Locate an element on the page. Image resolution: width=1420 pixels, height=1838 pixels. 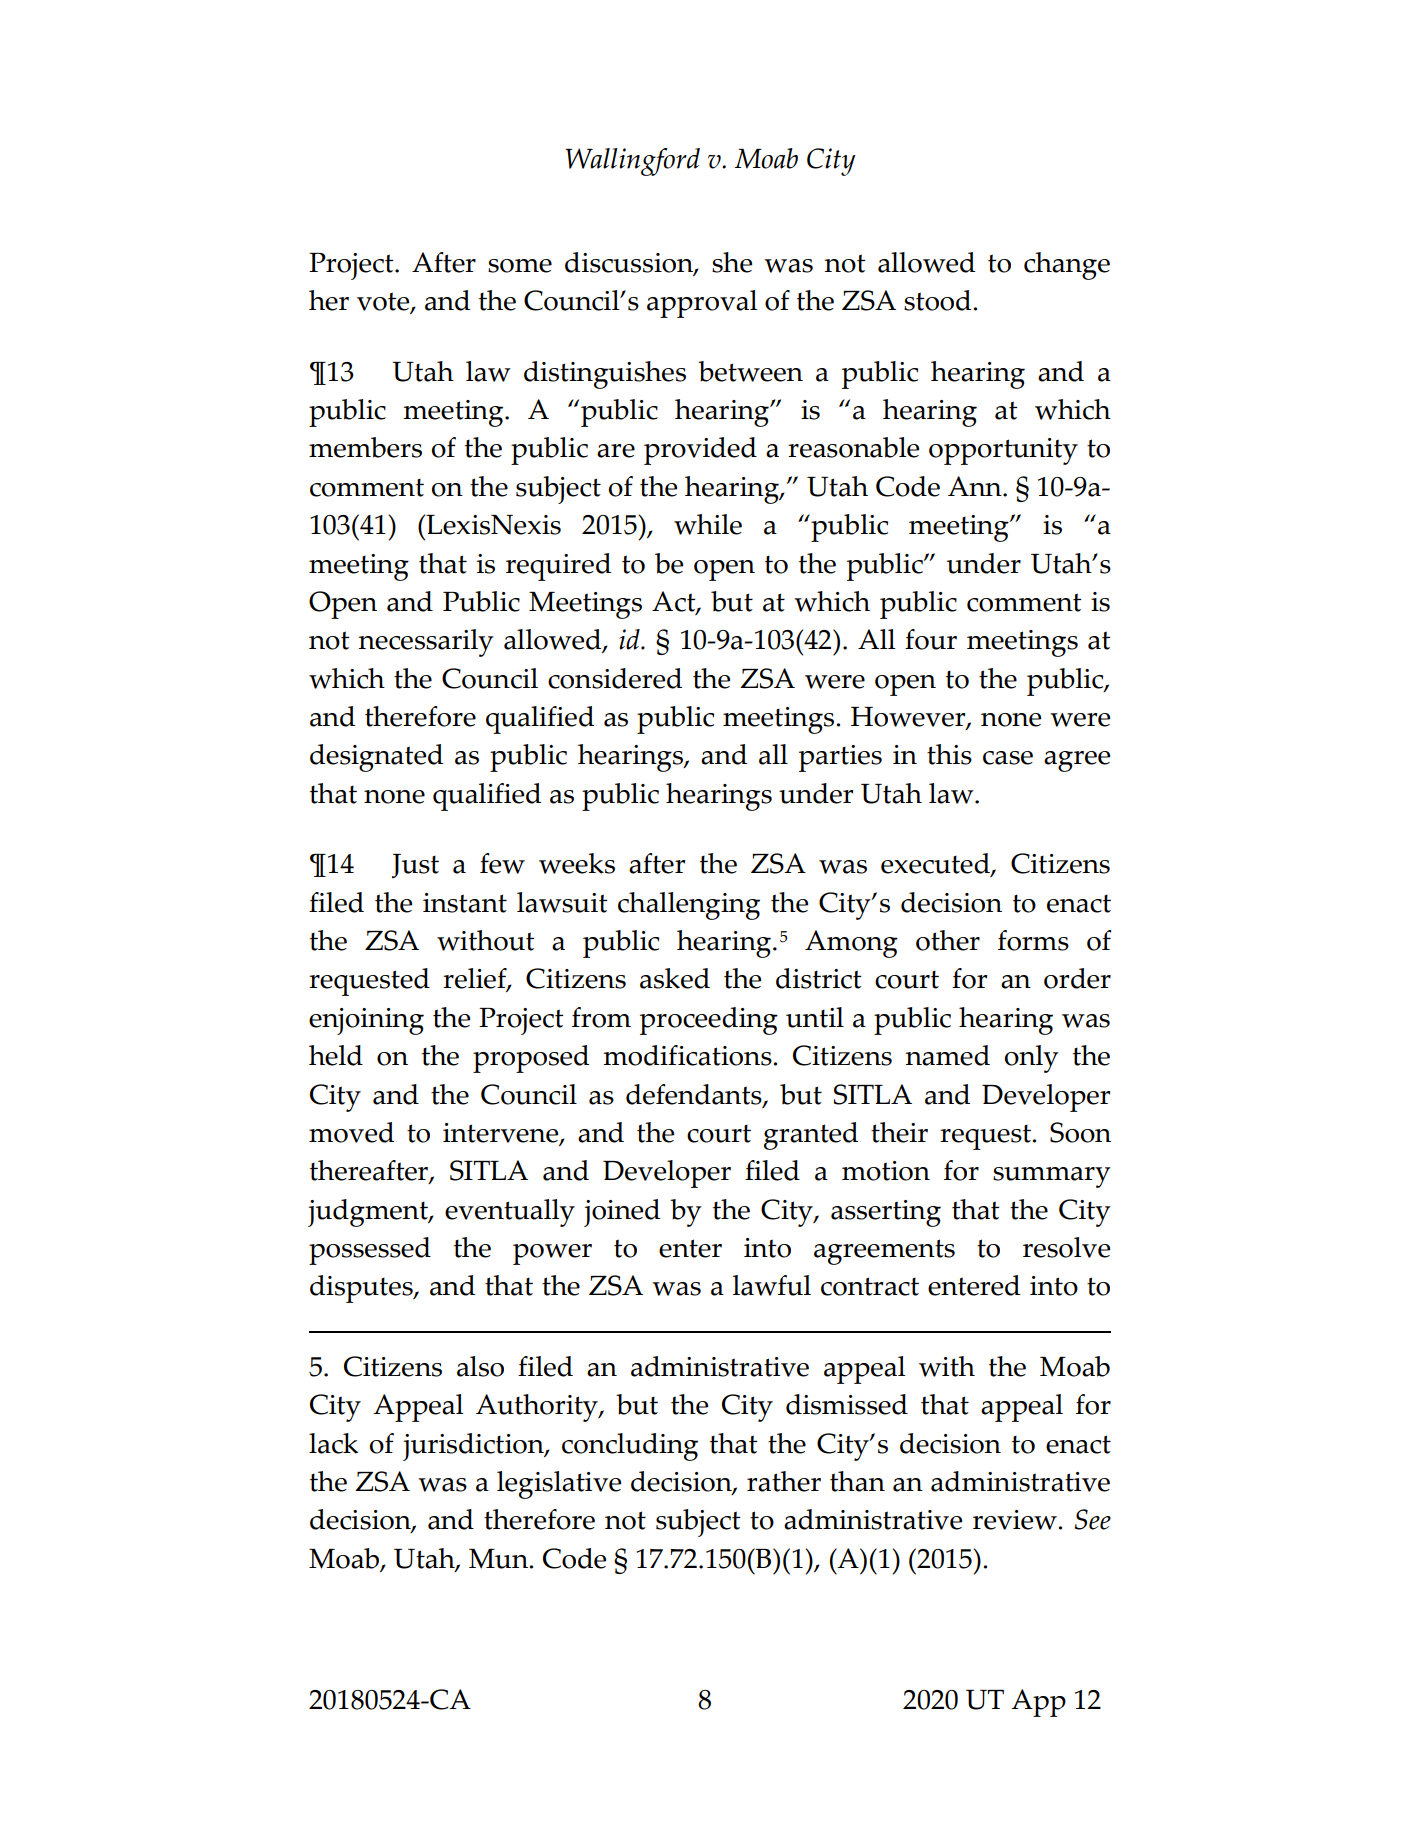
moved is located at coordinates (351, 1132).
